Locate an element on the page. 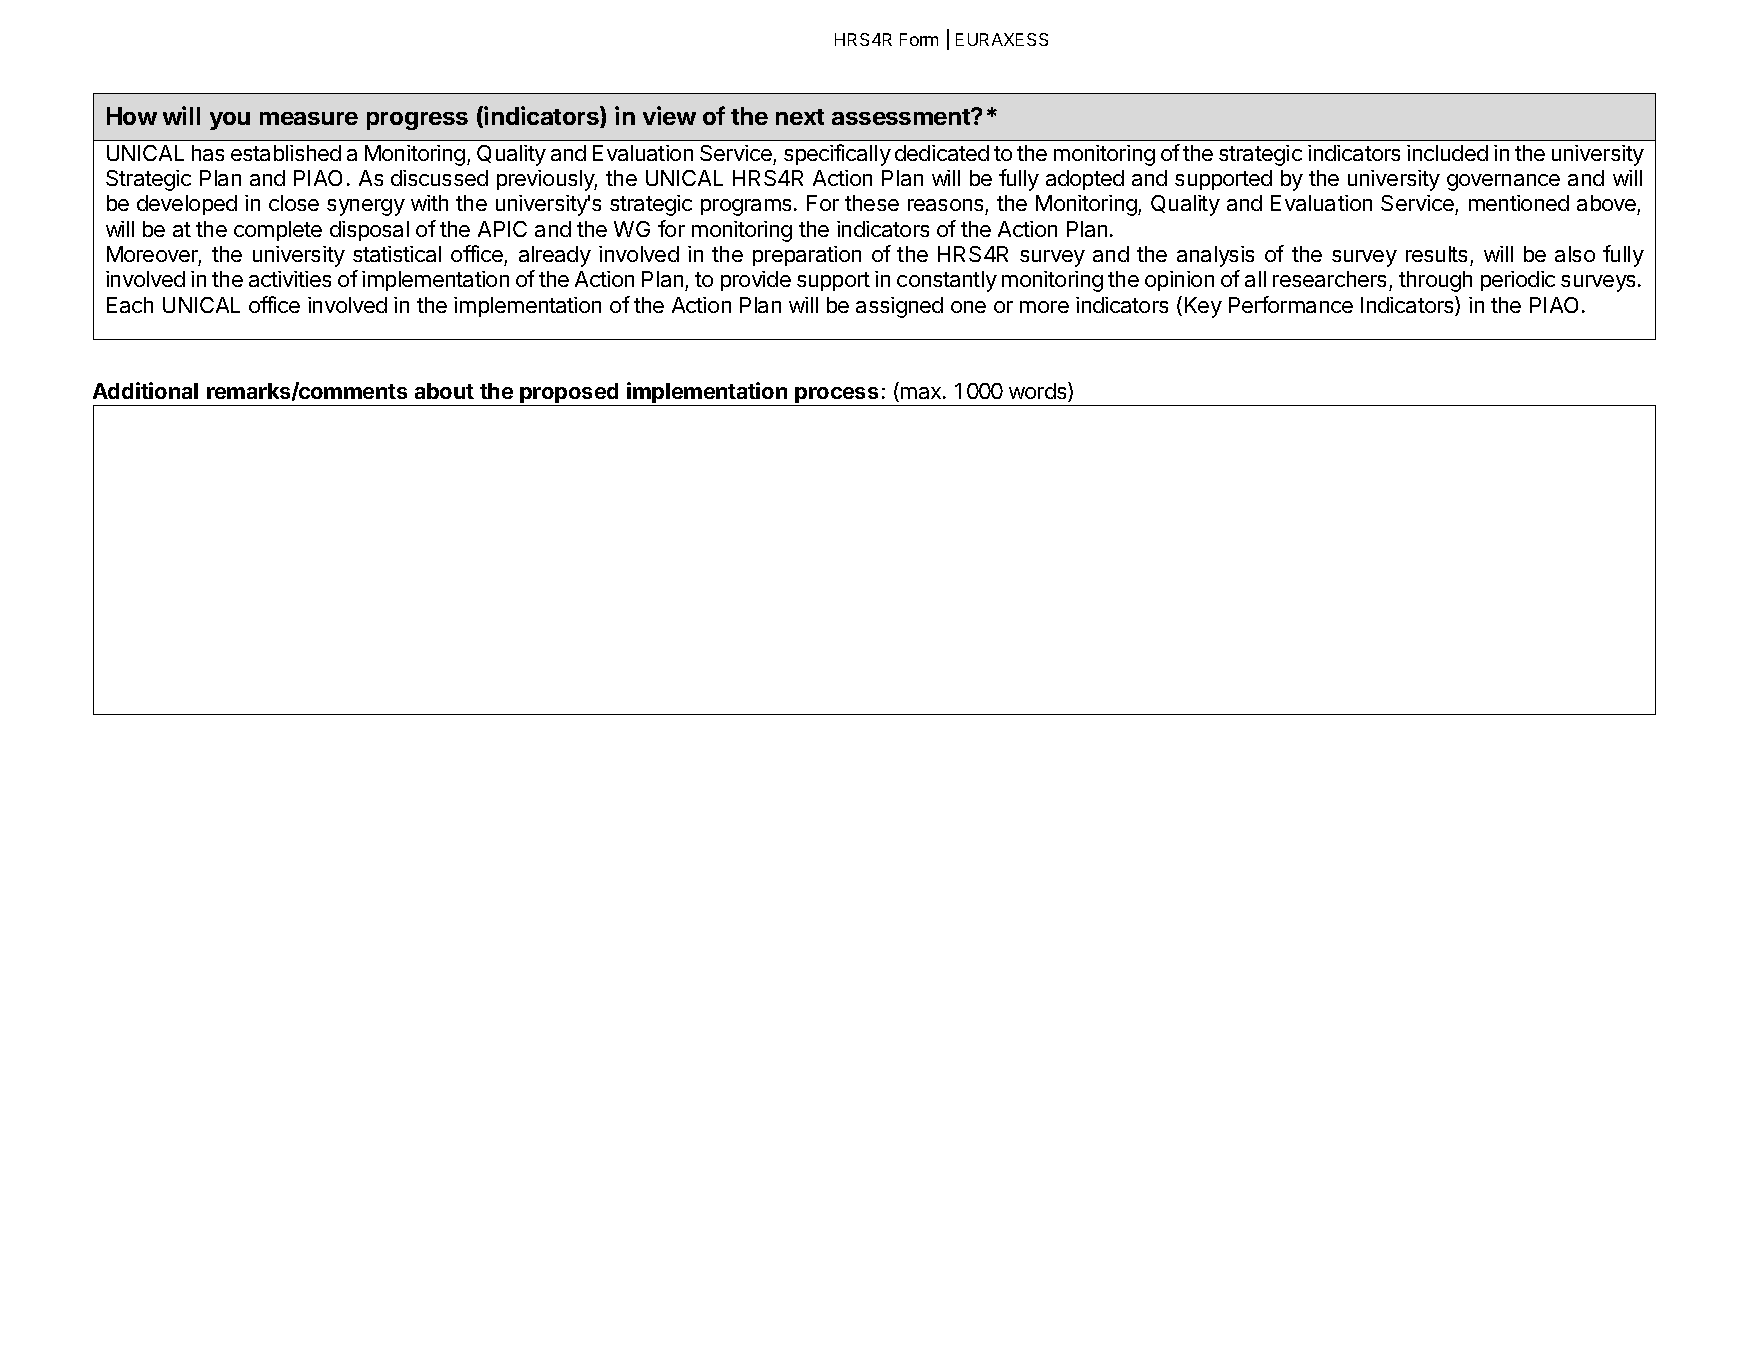  assessment is located at coordinates (902, 117).
